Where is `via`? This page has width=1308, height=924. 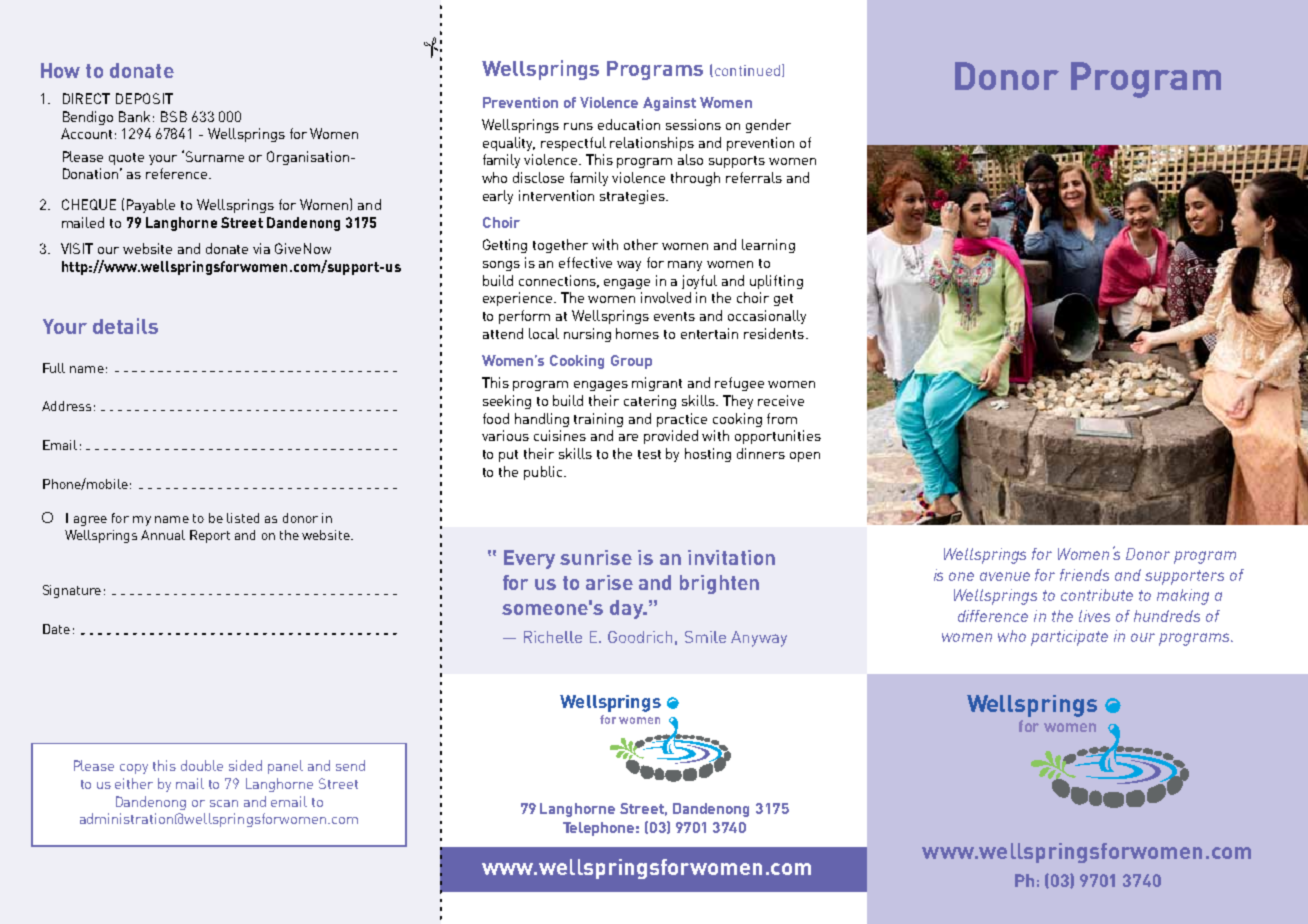
via is located at coordinates (261, 248).
